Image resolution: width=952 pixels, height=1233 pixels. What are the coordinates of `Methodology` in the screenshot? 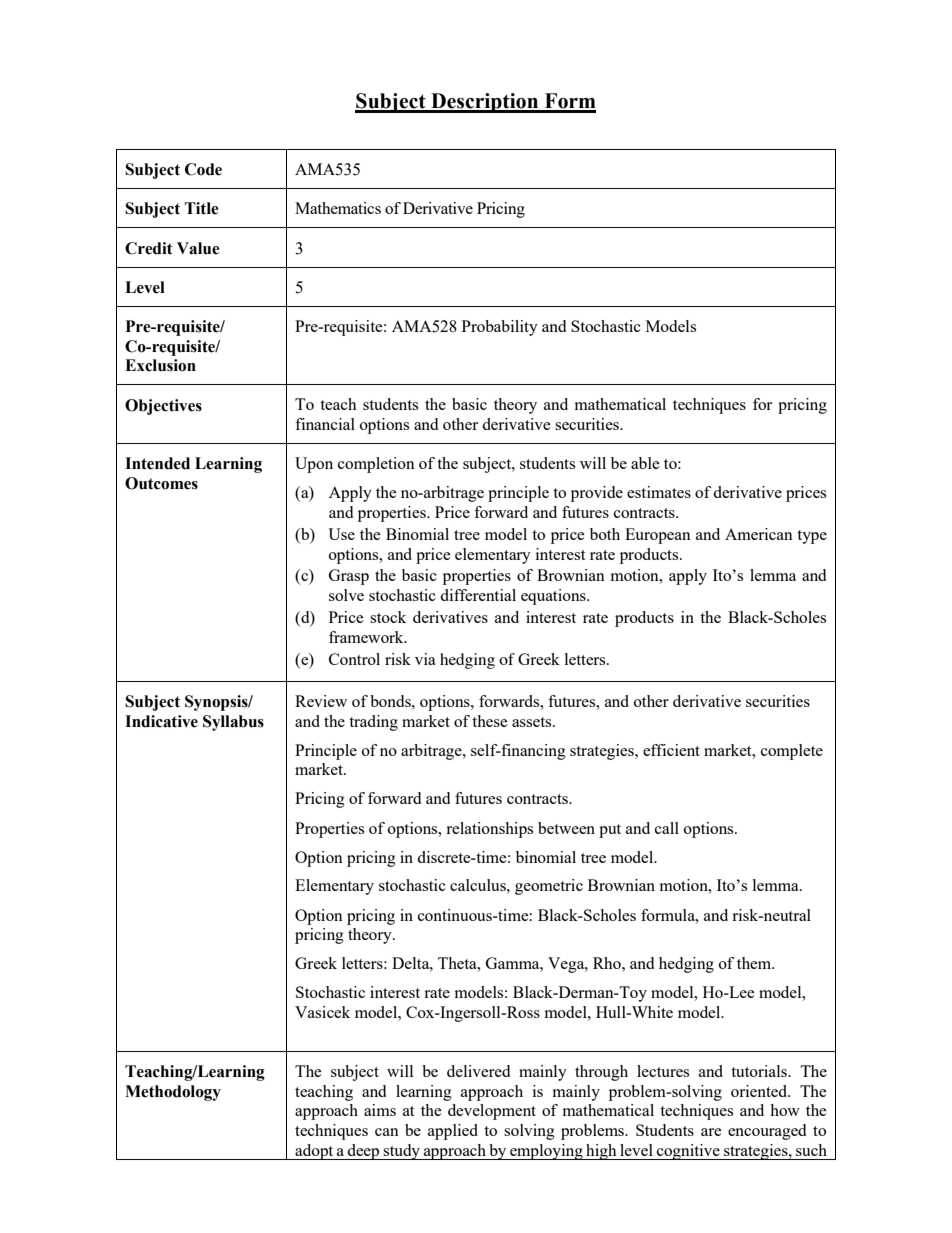 It's located at (173, 1093).
